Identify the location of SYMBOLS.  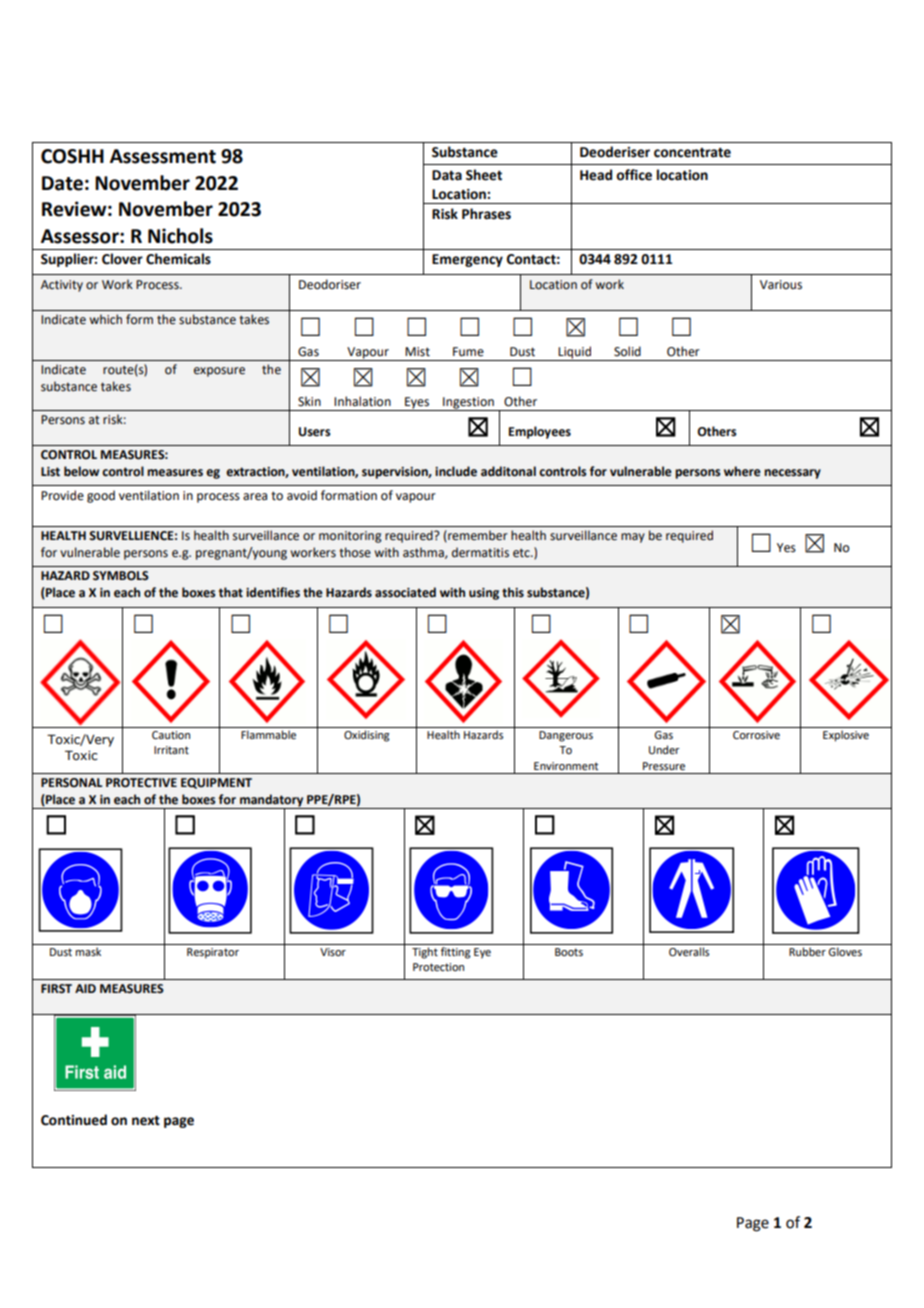
(121, 576).
